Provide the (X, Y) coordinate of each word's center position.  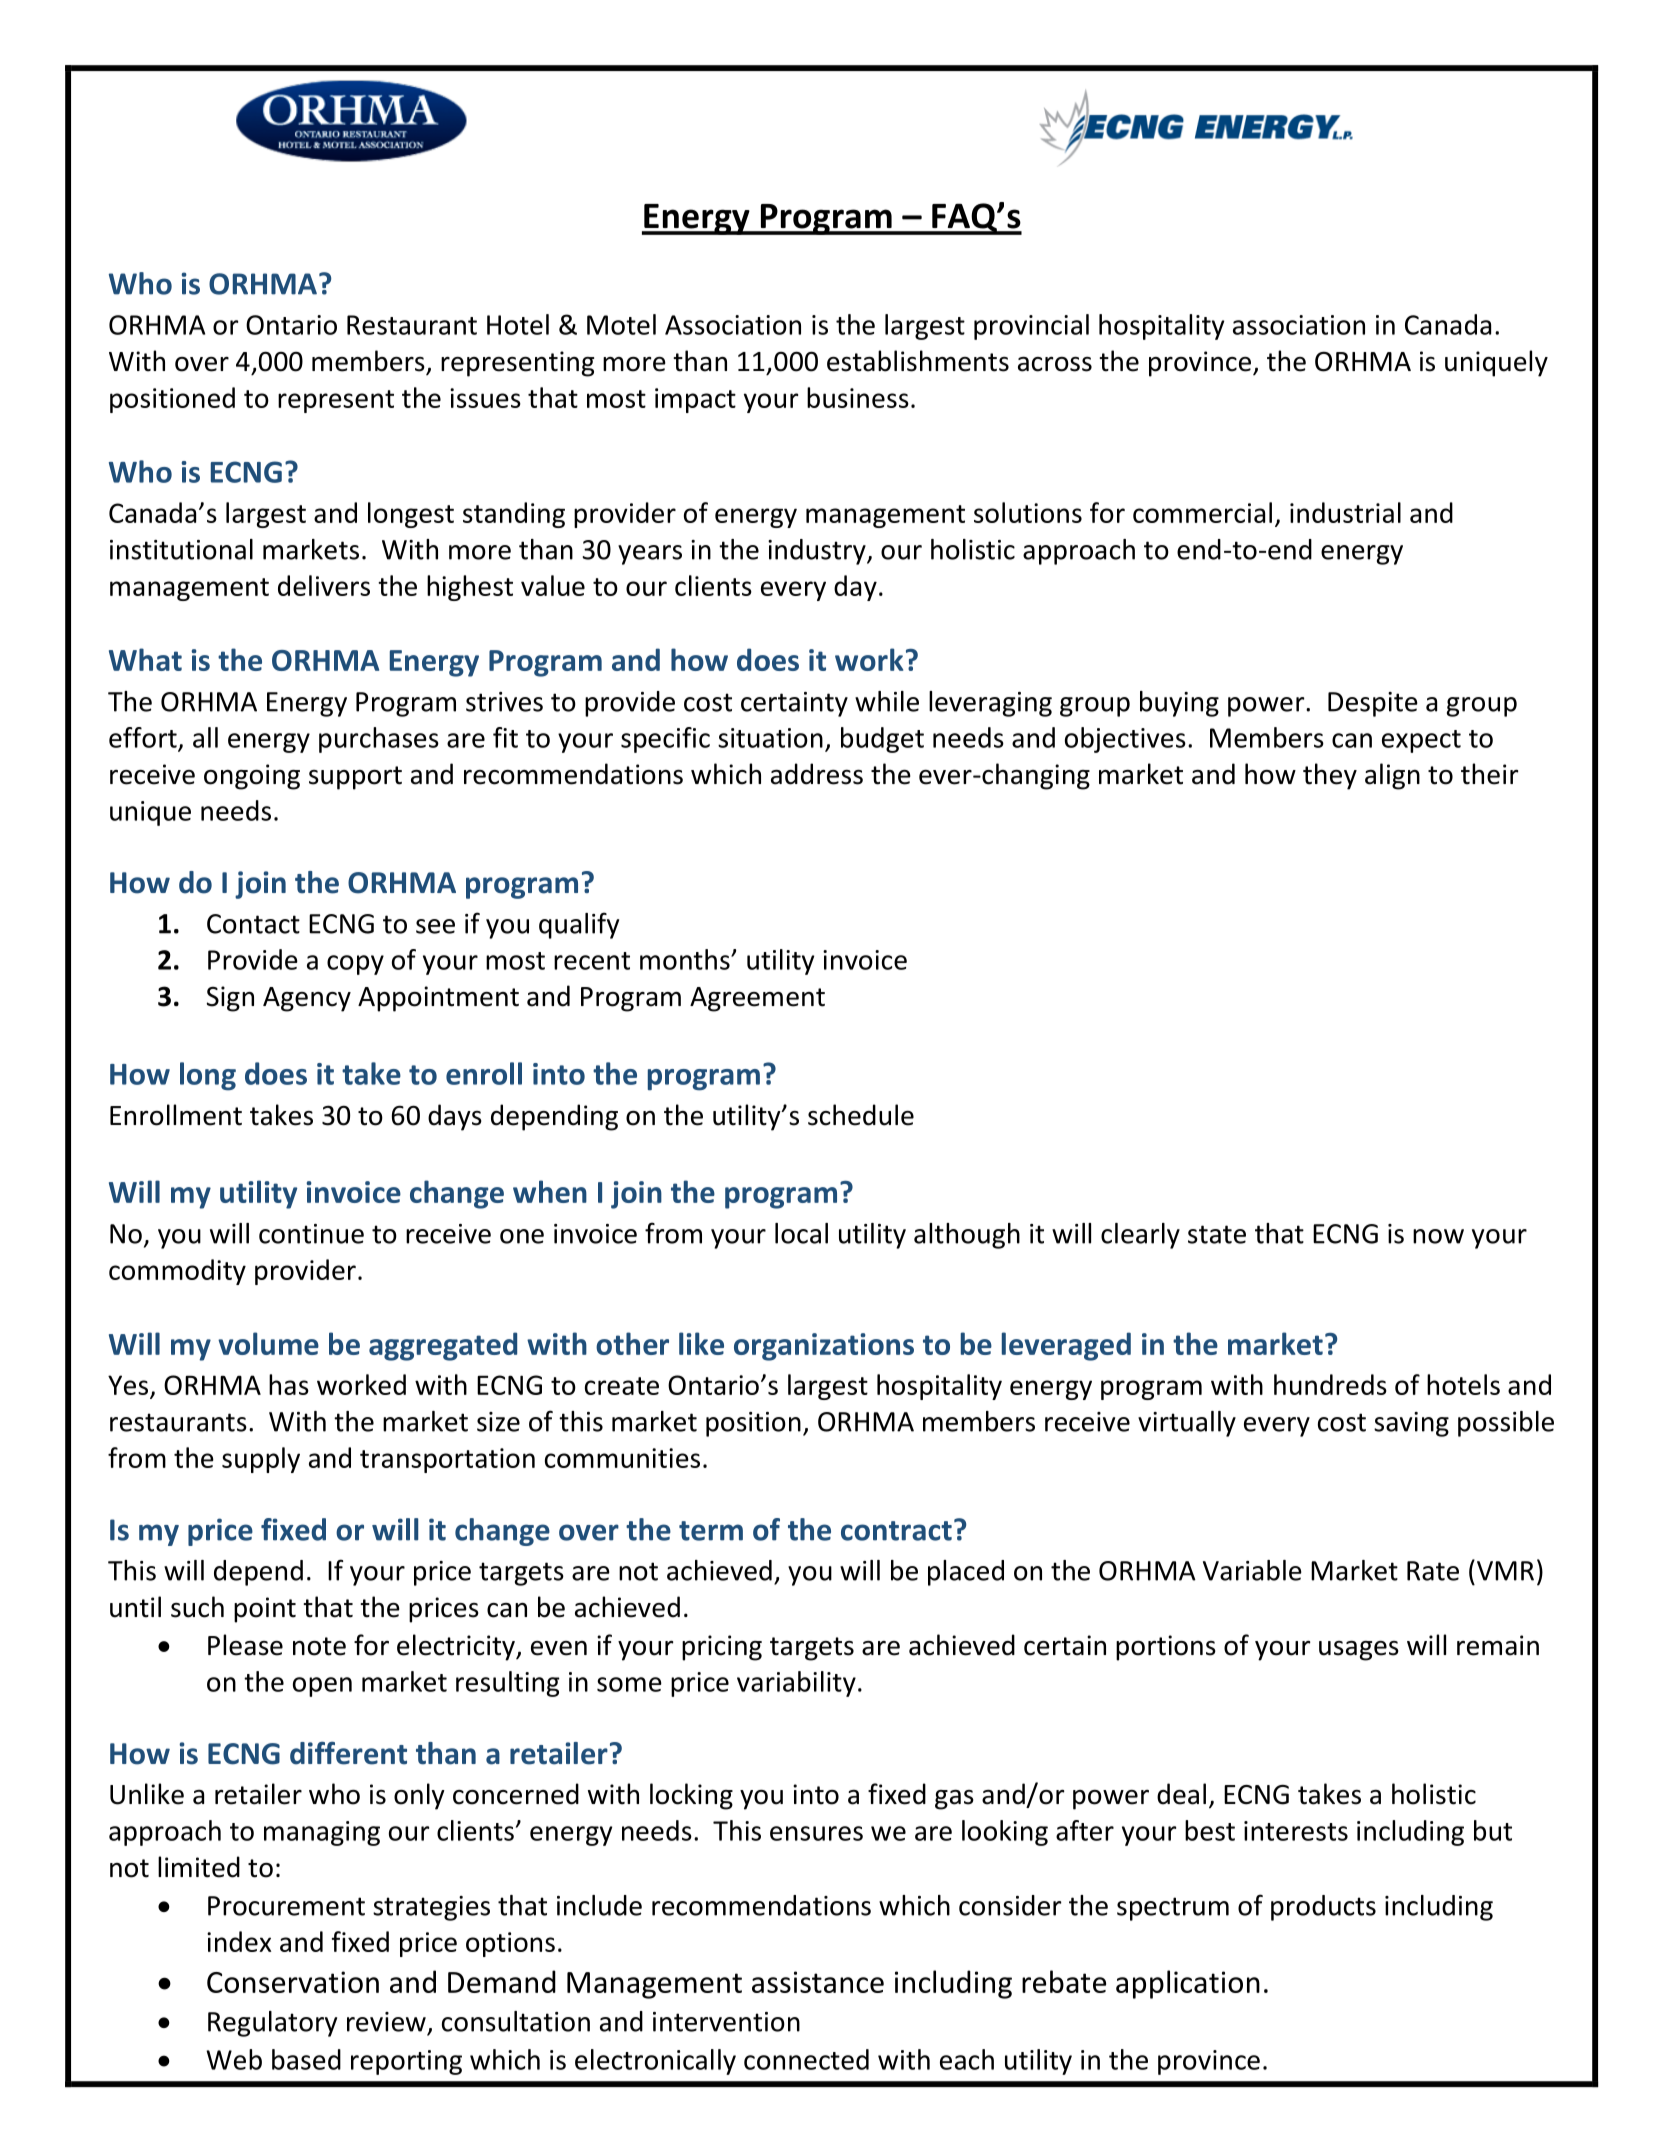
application (1188, 1984)
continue (311, 1234)
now (1438, 1236)
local (801, 1233)
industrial (1345, 512)
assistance (818, 1982)
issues (485, 398)
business (858, 397)
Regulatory (272, 2024)
